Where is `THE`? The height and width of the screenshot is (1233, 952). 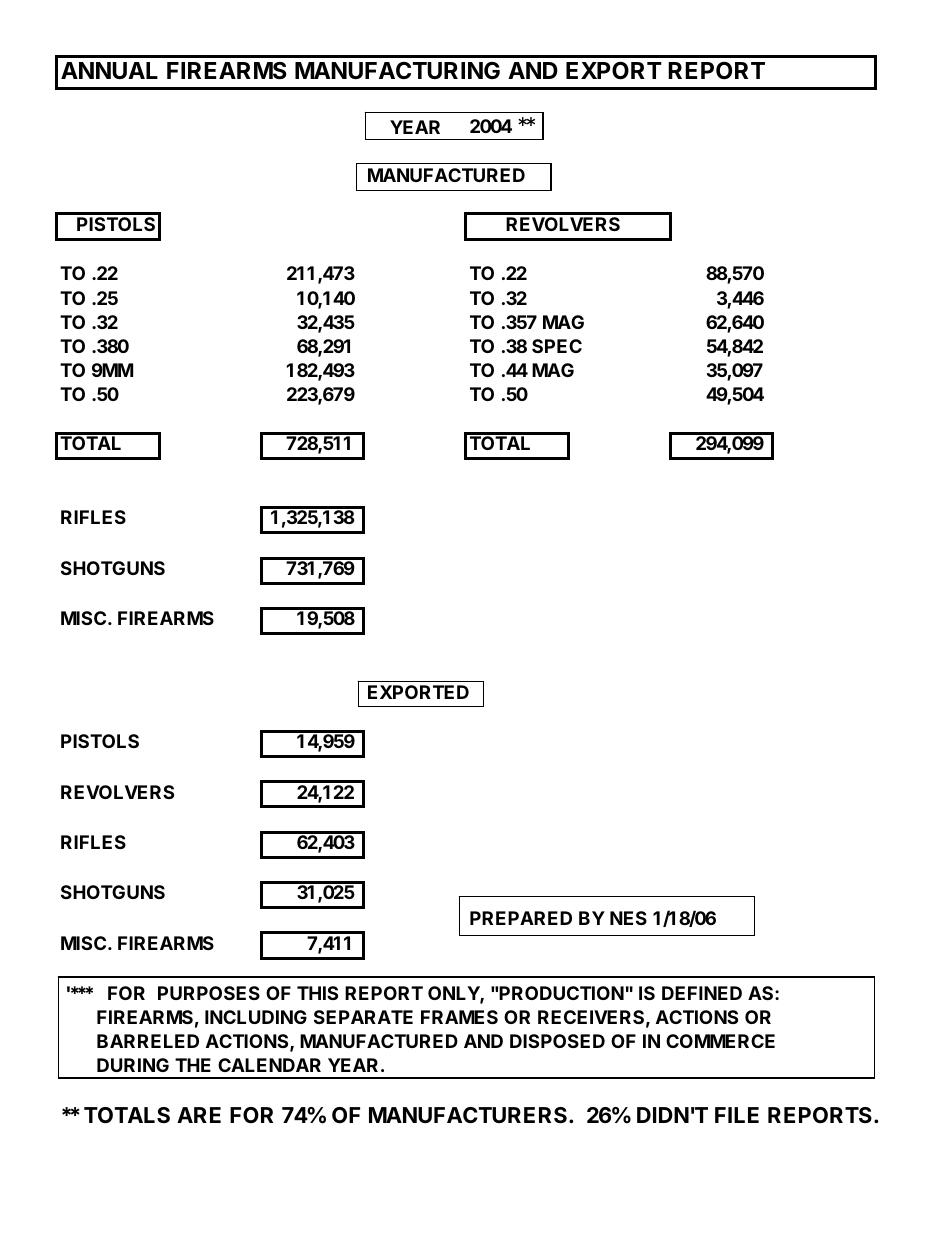
THE is located at coordinates (193, 1065).
